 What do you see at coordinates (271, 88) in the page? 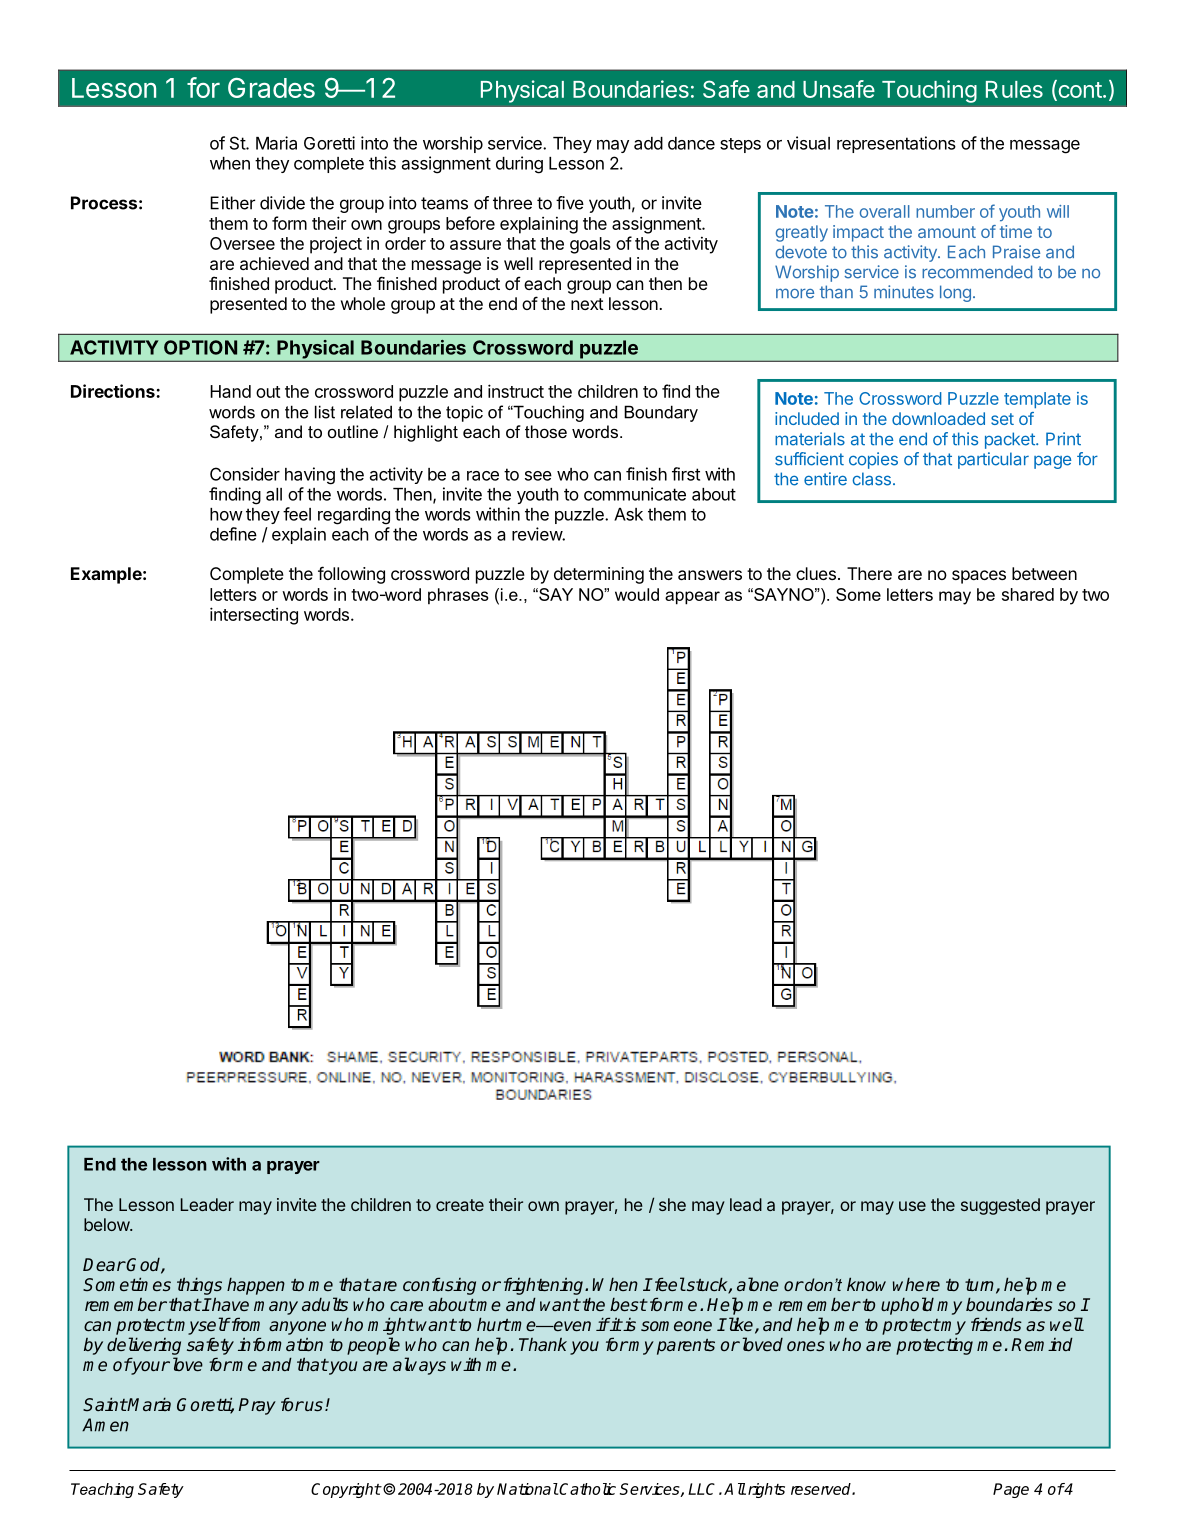
I see `Grades` at bounding box center [271, 88].
